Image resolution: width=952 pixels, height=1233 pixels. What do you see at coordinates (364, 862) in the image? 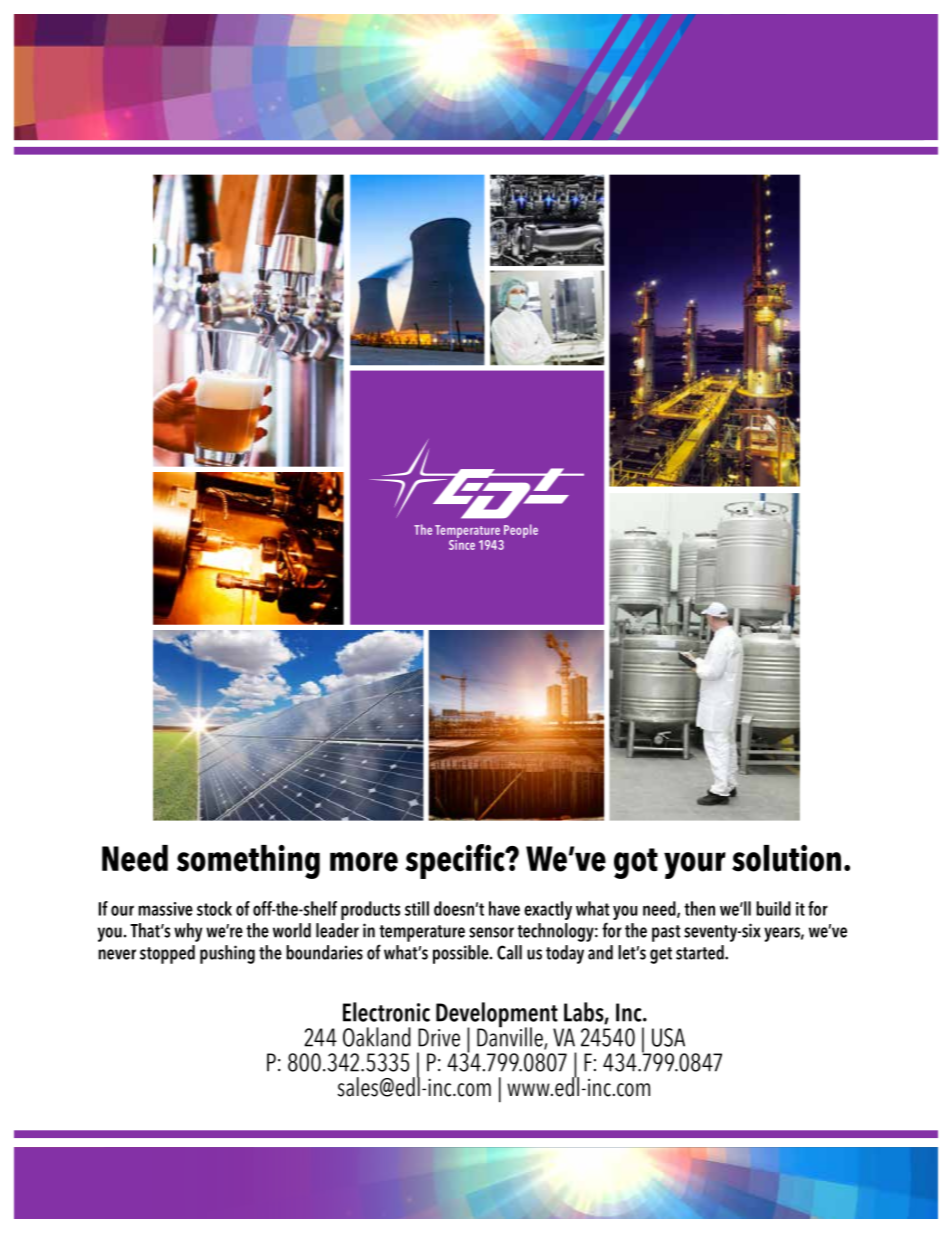
I see `more` at bounding box center [364, 862].
